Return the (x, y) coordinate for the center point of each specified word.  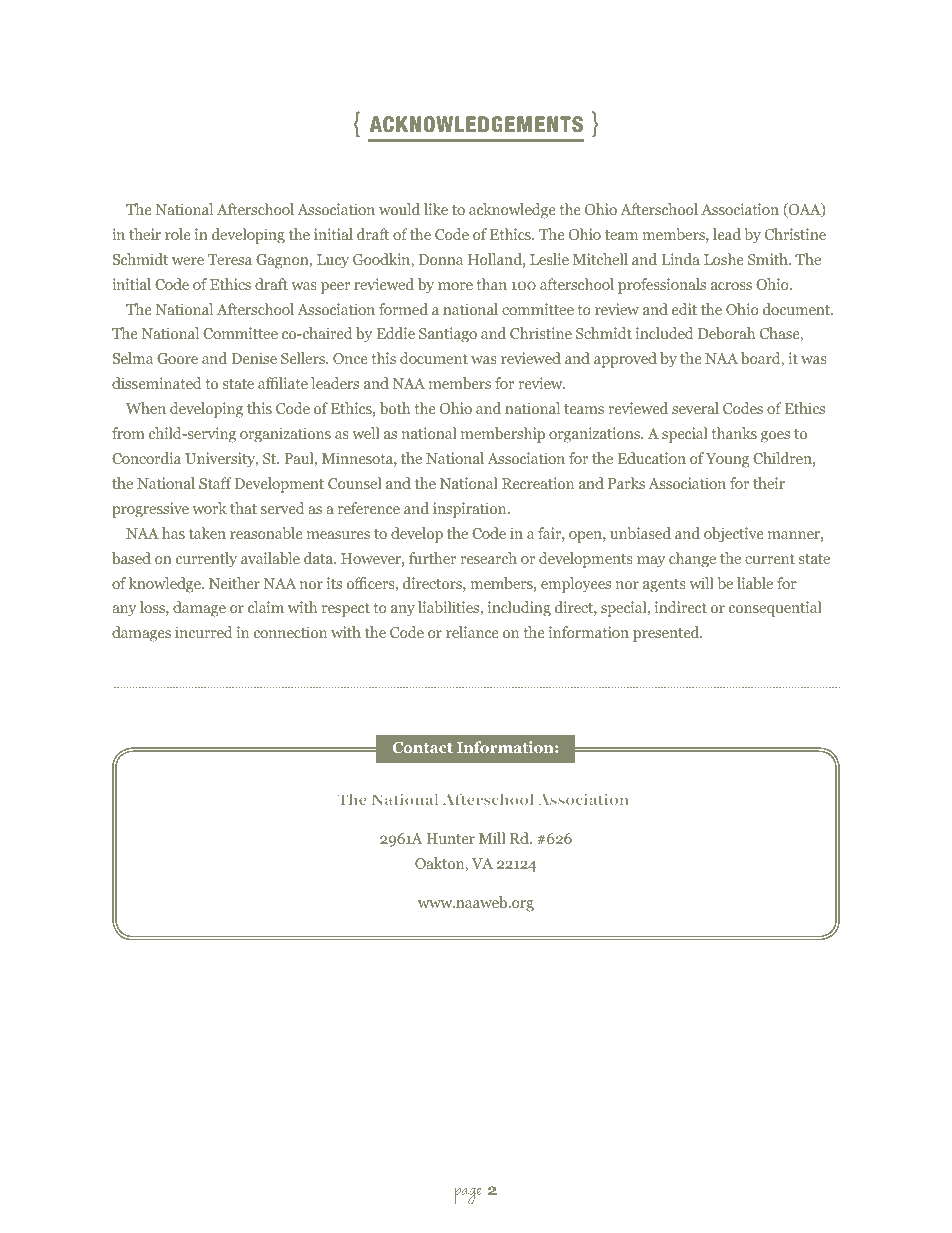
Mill (492, 838)
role (177, 234)
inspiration (471, 510)
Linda (680, 259)
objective (733, 535)
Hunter (450, 838)
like (436, 209)
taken (207, 533)
